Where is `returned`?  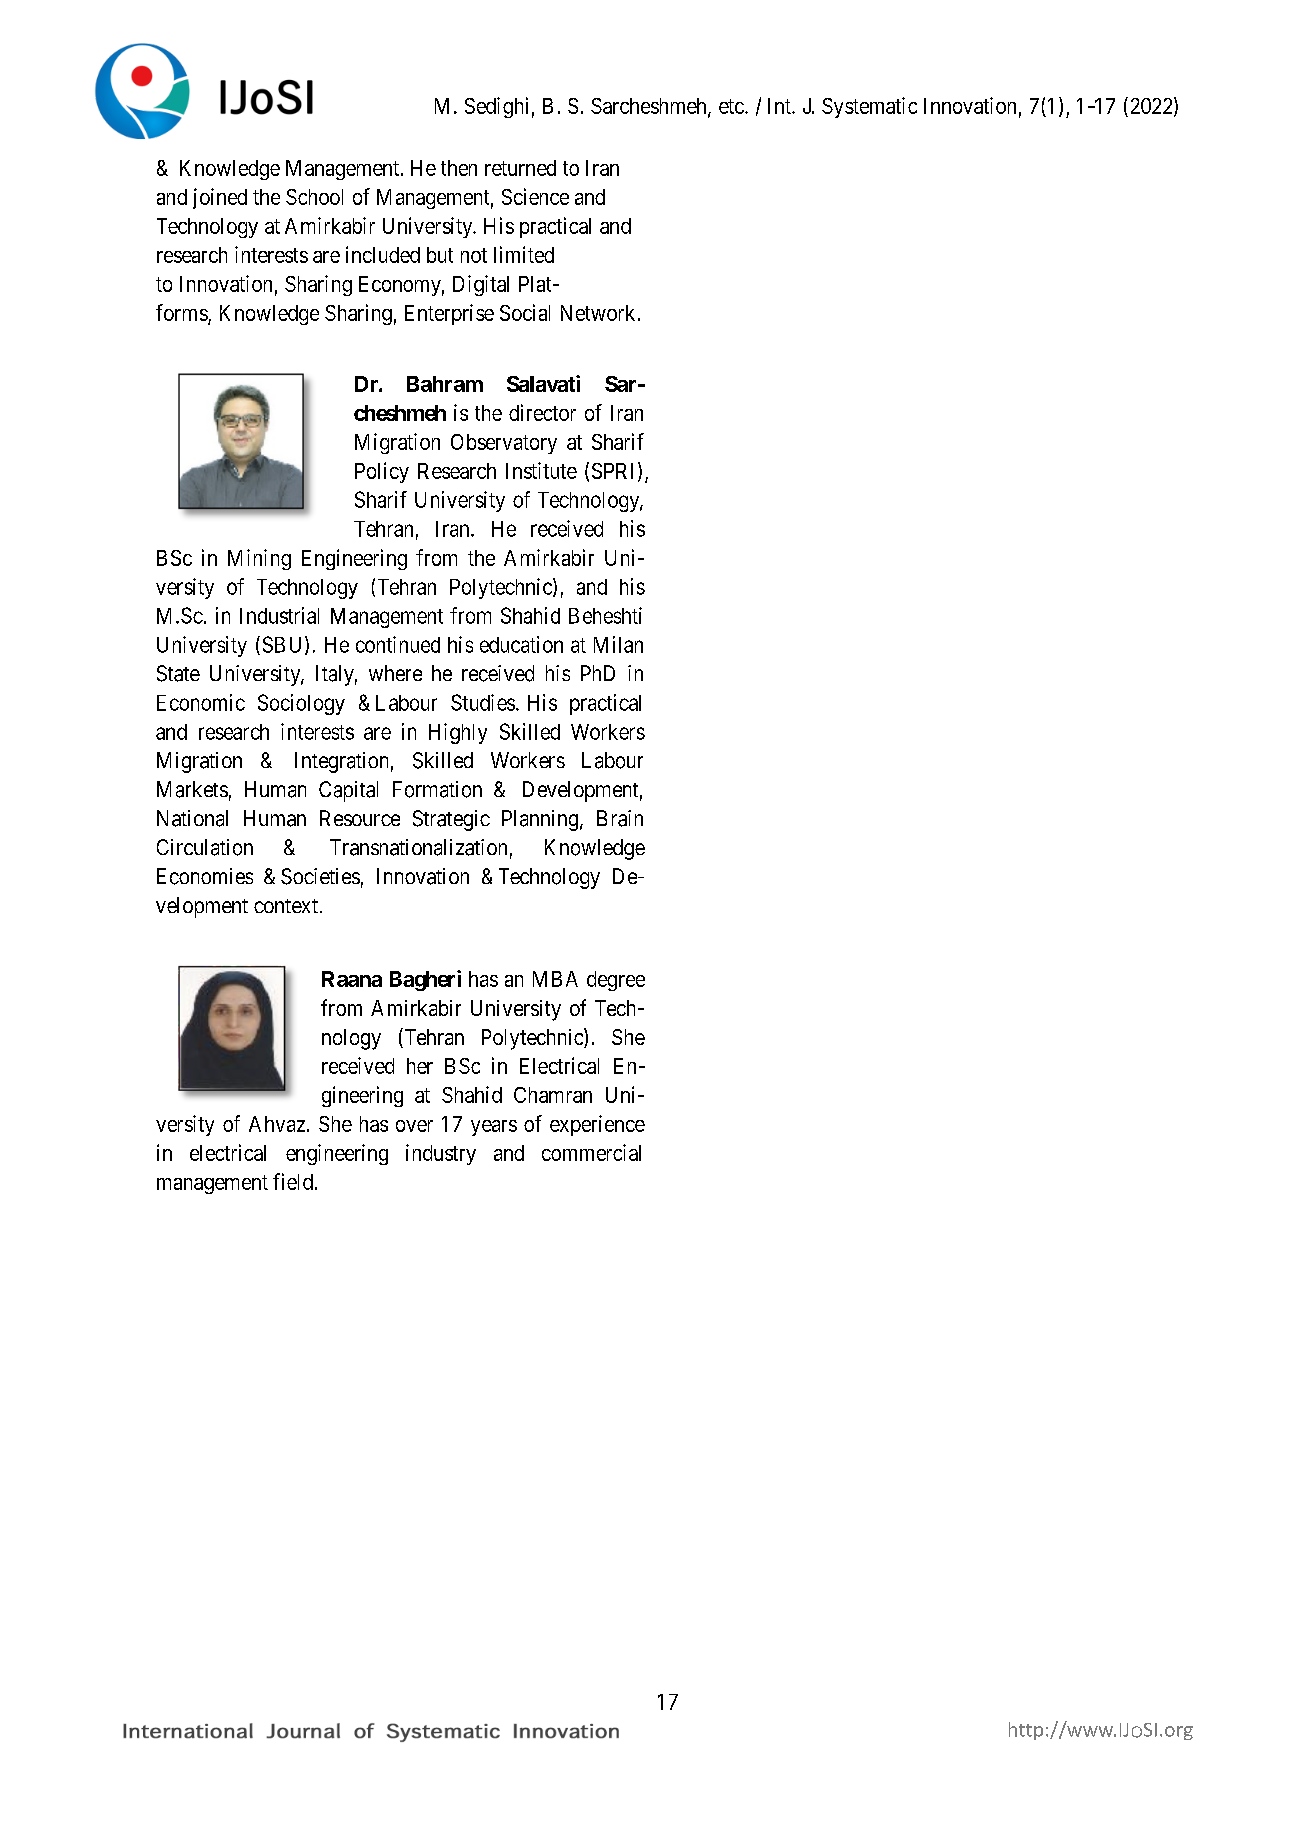 returned is located at coordinates (520, 168).
